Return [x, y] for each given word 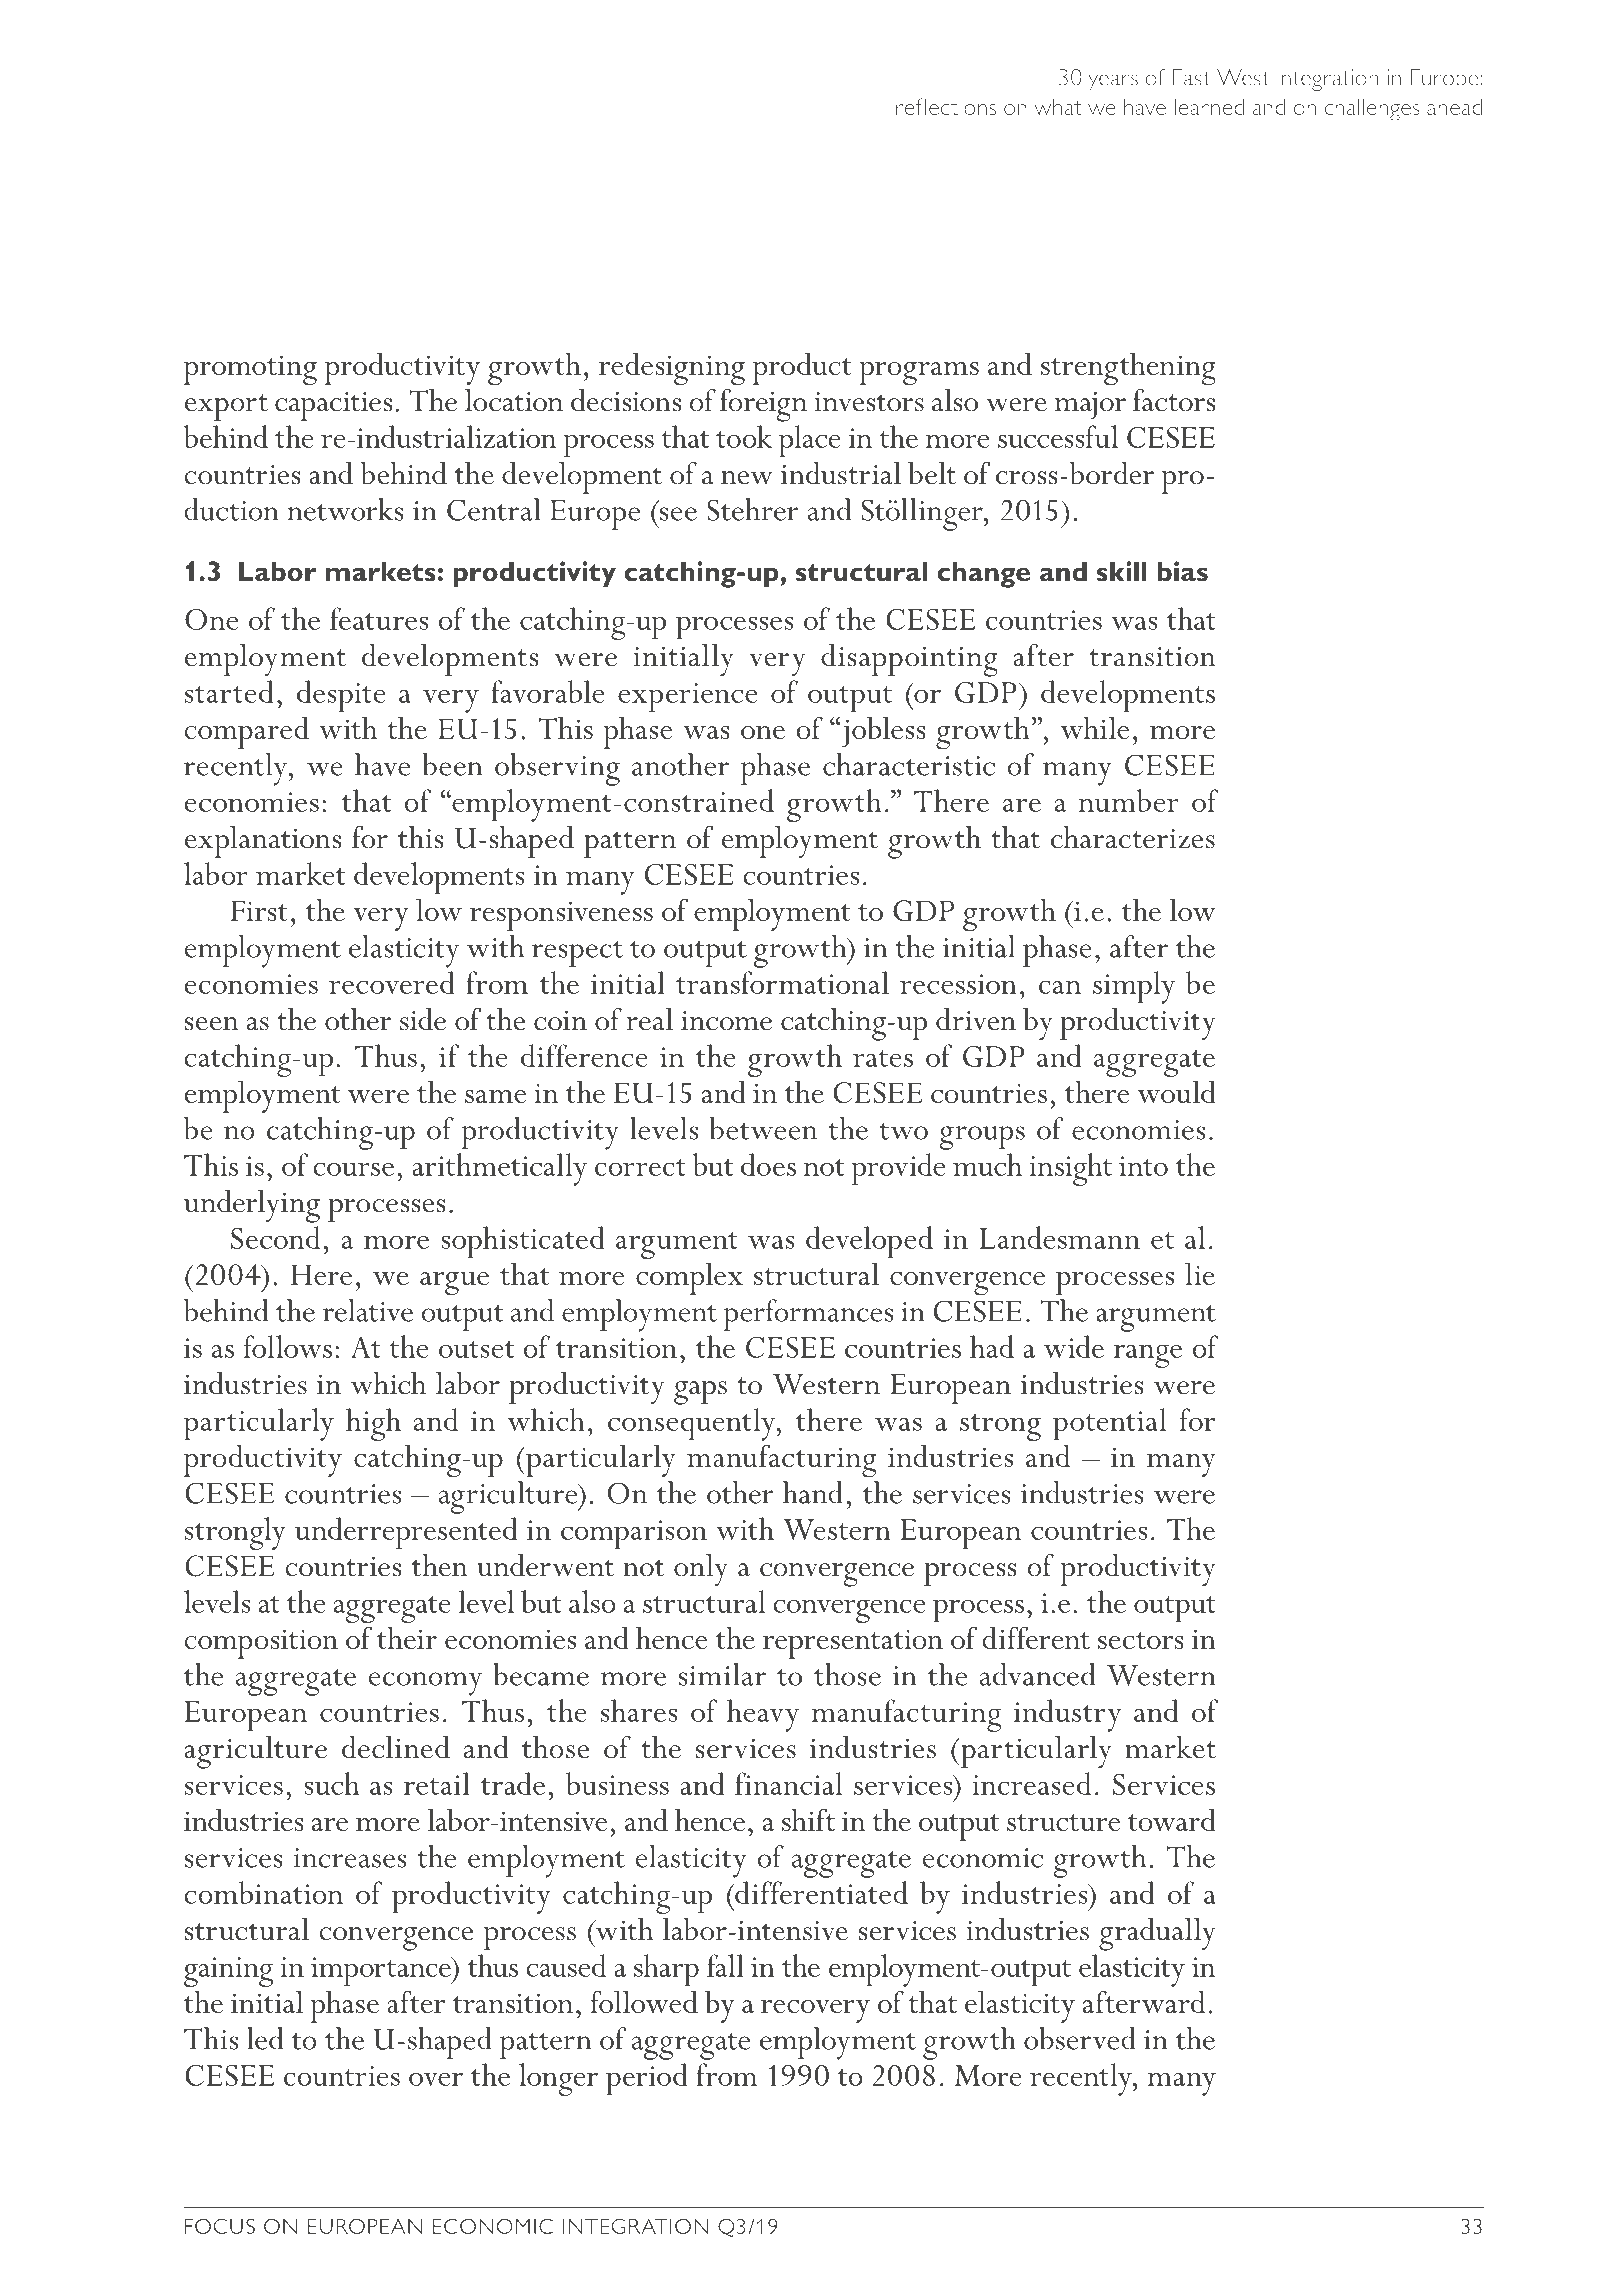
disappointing [909, 660]
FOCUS [220, 2226]
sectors [1141, 1640]
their [407, 1637]
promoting [250, 370]
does [768, 1164]
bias [1182, 571]
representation [853, 1644]
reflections [946, 106]
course [353, 1169]
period [647, 2079]
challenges [1372, 109]
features [379, 618]
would [1177, 1091]
